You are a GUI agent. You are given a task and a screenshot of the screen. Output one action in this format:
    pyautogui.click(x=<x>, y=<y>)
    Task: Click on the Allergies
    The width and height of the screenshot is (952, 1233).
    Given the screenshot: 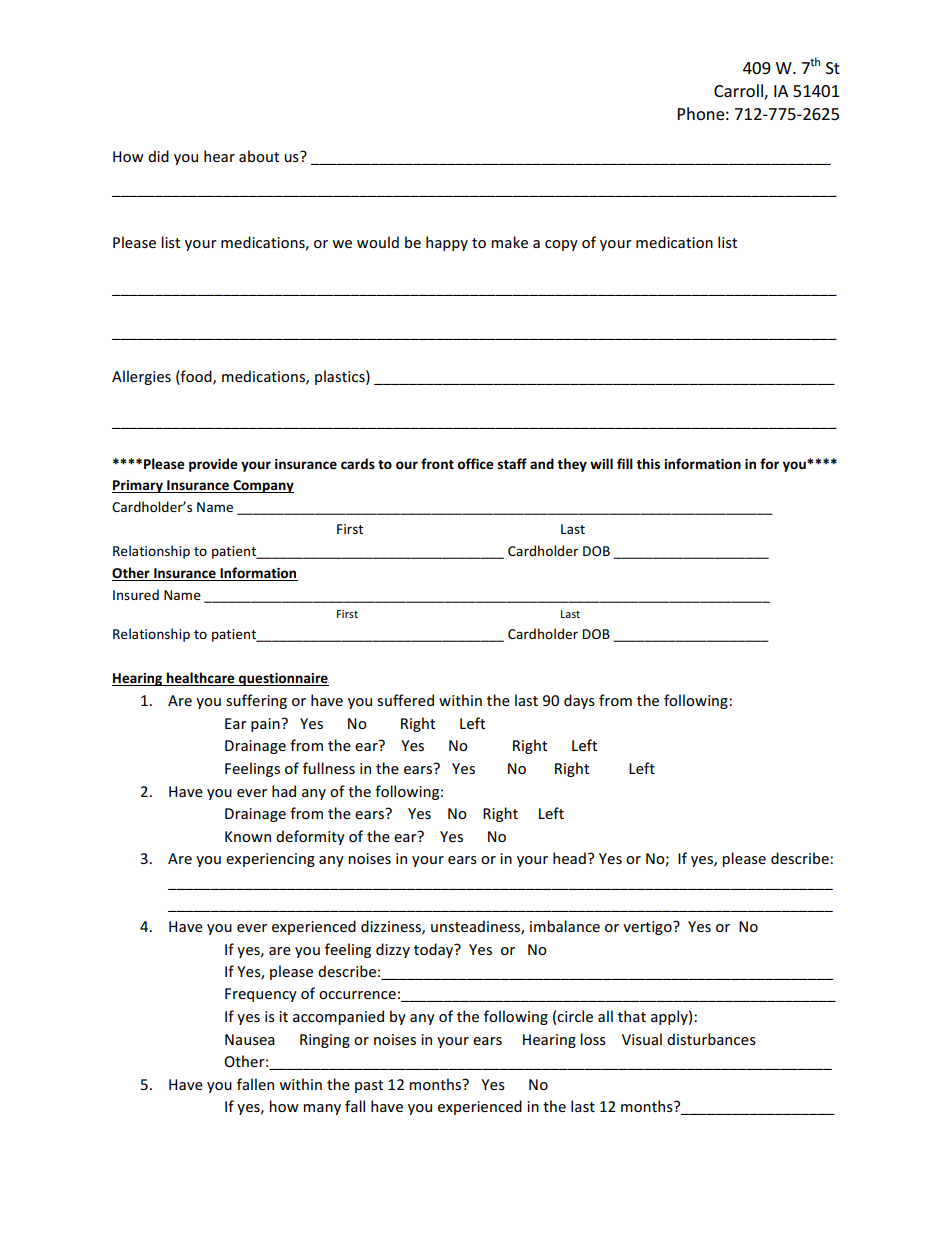 What is the action you would take?
    pyautogui.click(x=141, y=377)
